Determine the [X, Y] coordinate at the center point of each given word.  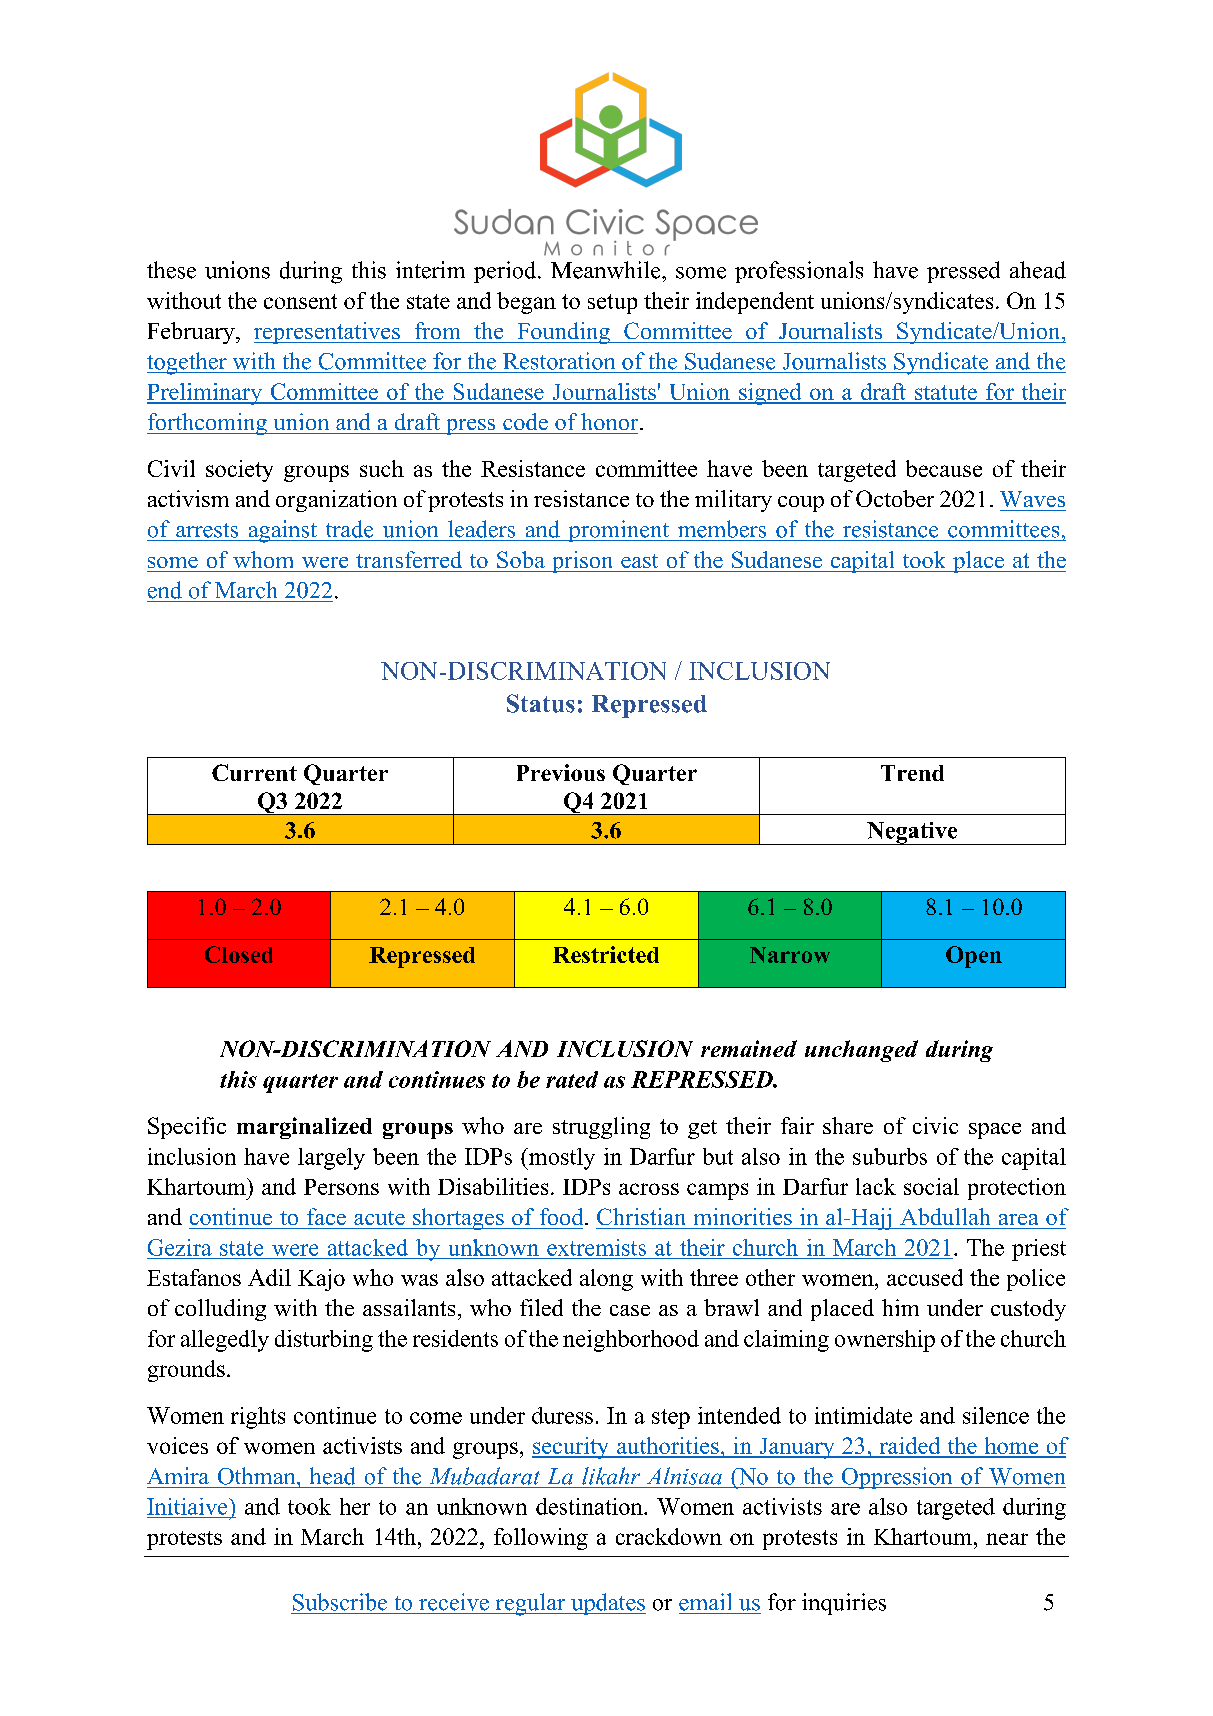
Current [254, 772]
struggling [601, 1128]
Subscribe [340, 1602]
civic [935, 1125]
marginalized [304, 1128]
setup [612, 304]
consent [300, 301]
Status [541, 703]
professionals [799, 272]
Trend [912, 773]
